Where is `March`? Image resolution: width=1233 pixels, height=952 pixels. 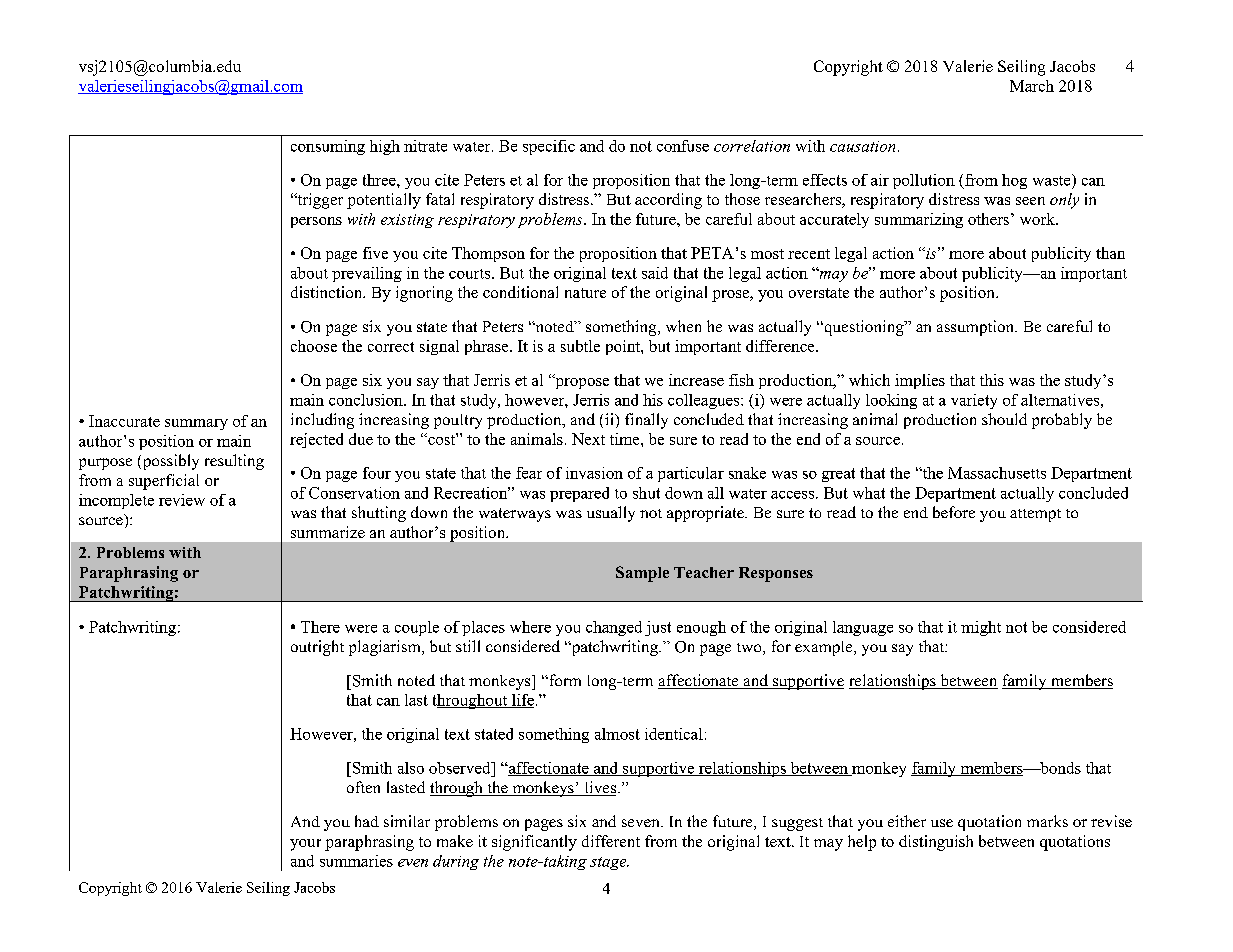
March is located at coordinates (1032, 86).
